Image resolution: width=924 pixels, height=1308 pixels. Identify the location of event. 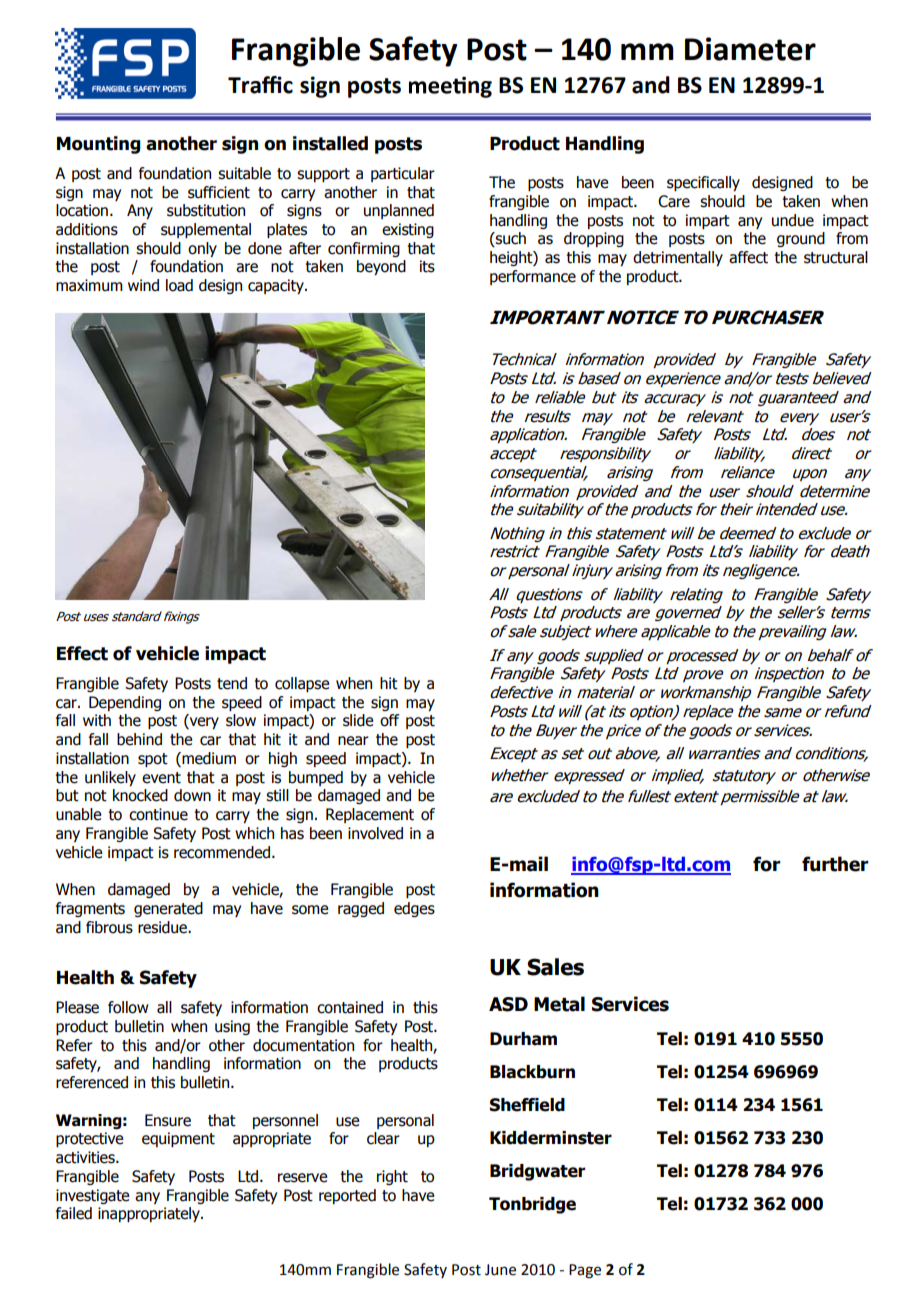
(161, 778).
